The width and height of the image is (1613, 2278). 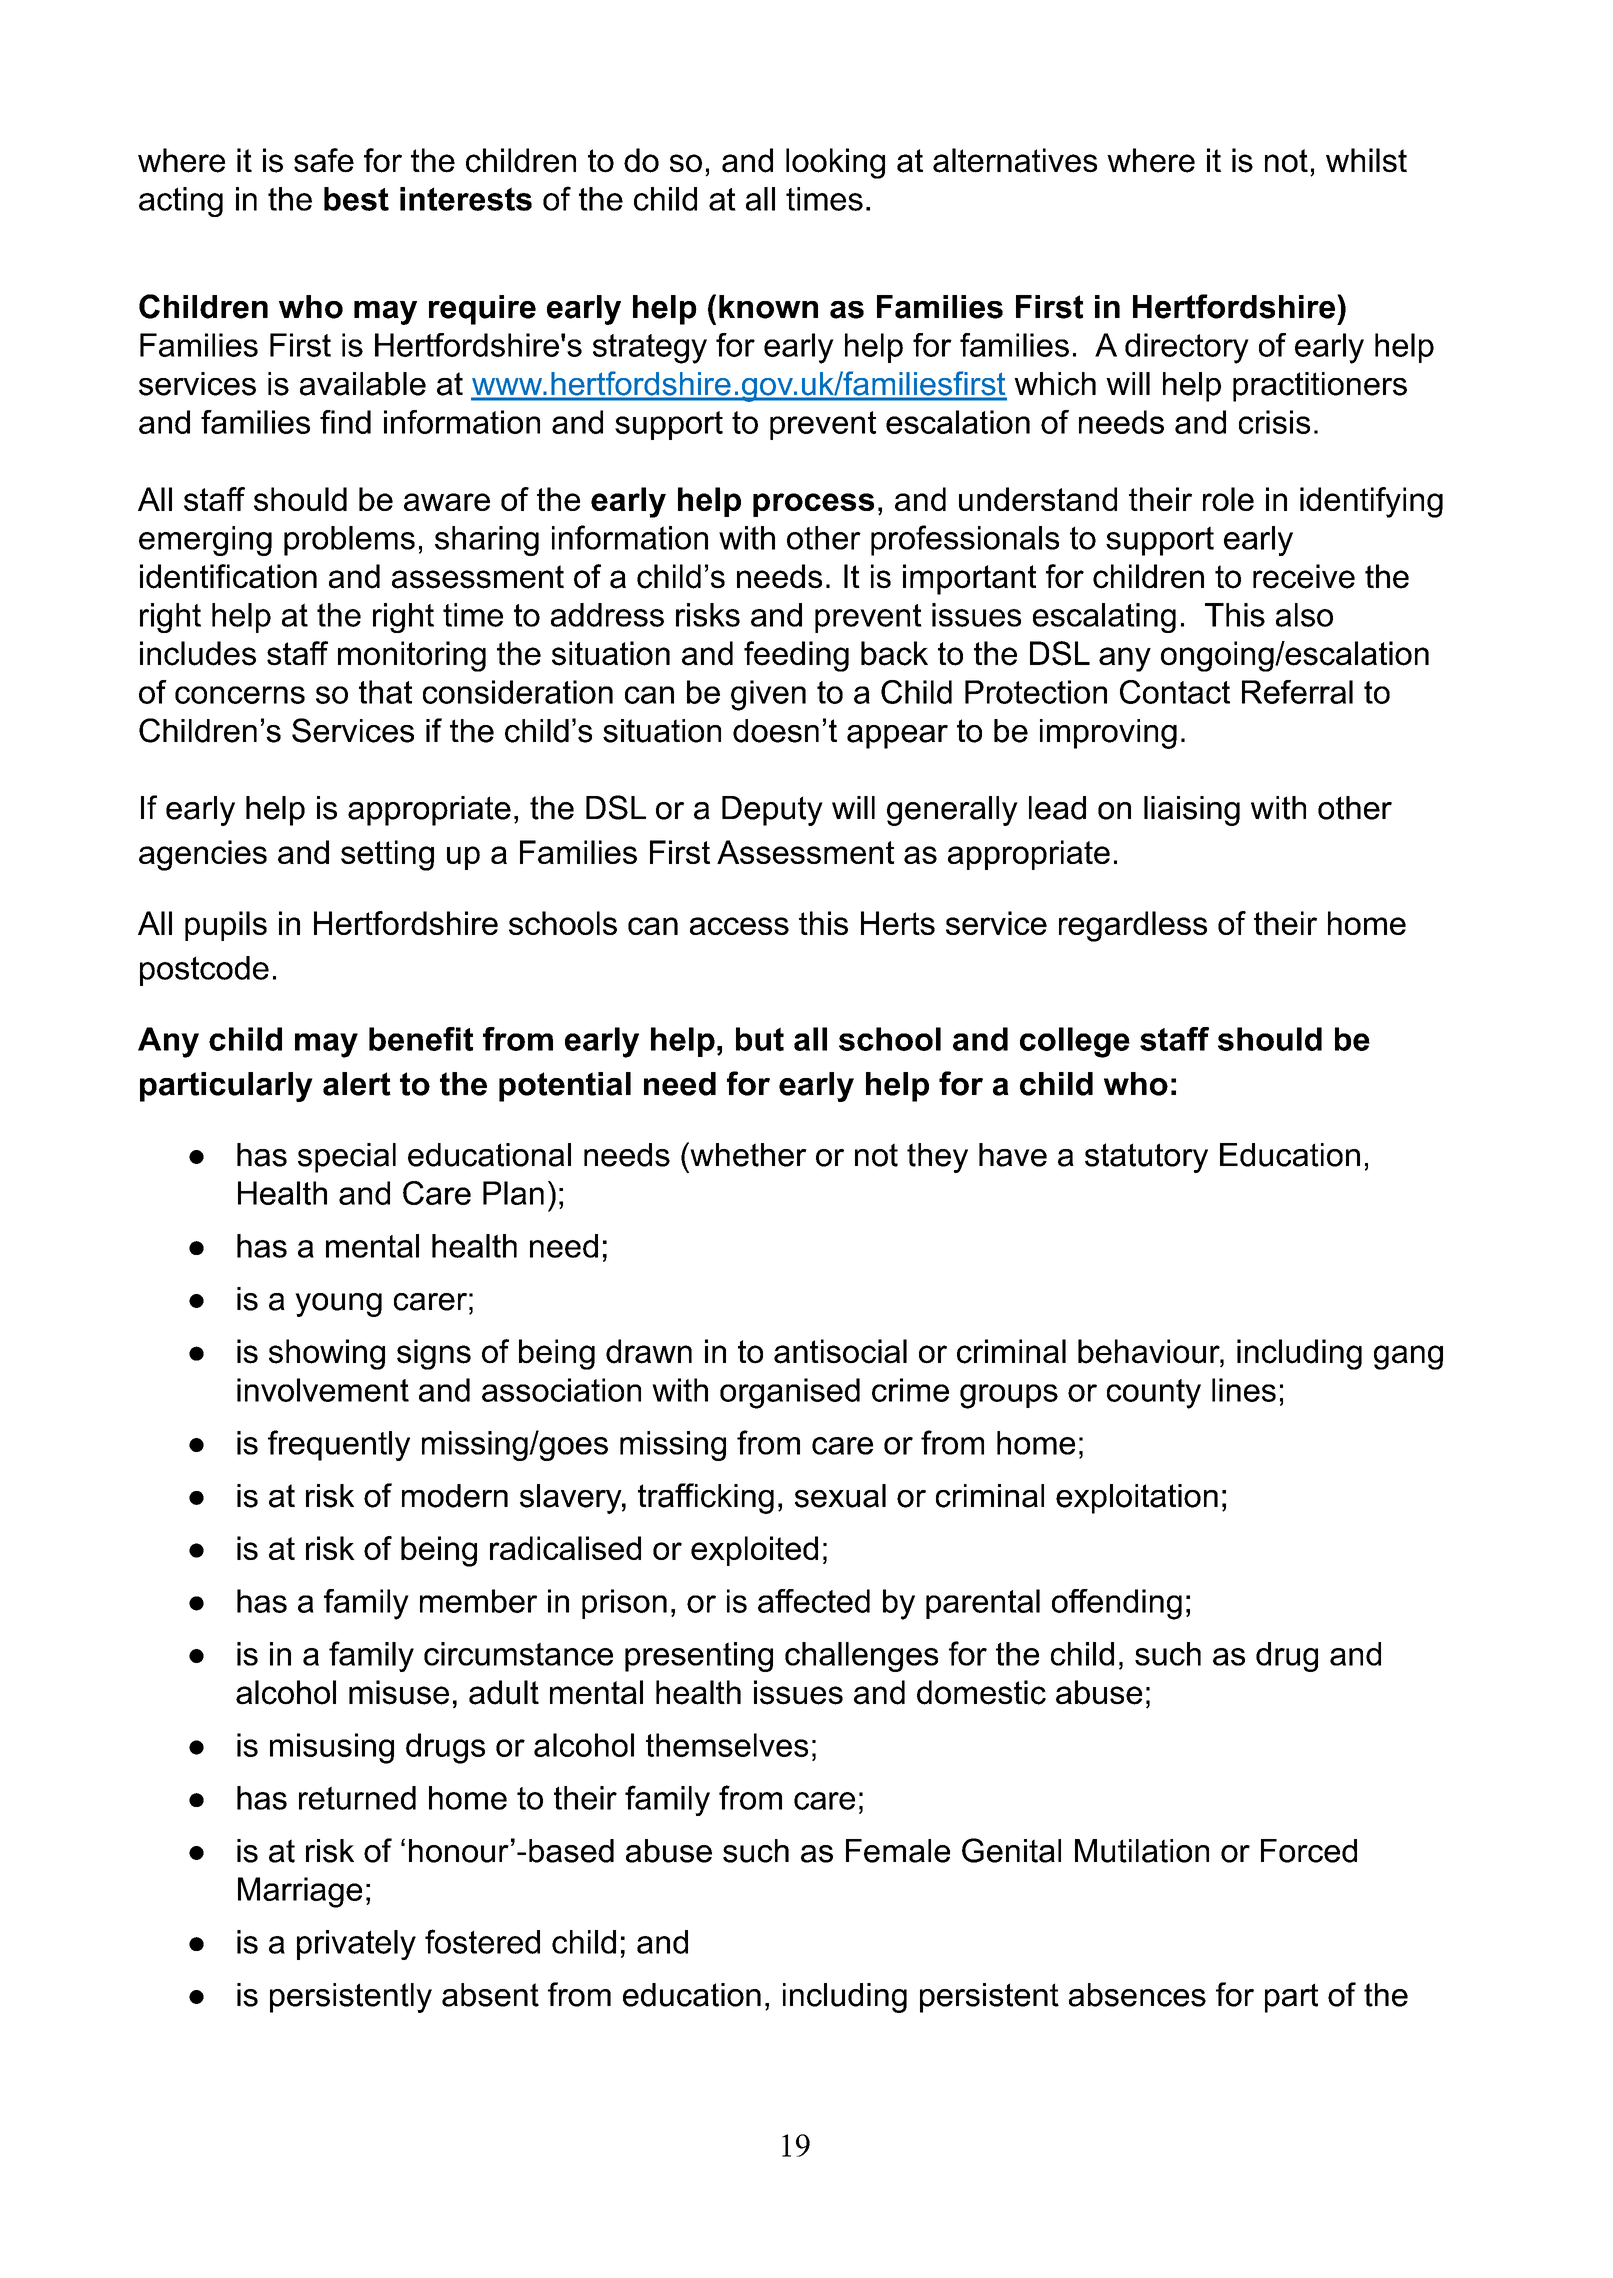 What do you see at coordinates (835, 163) in the image?
I see `looking` at bounding box center [835, 163].
